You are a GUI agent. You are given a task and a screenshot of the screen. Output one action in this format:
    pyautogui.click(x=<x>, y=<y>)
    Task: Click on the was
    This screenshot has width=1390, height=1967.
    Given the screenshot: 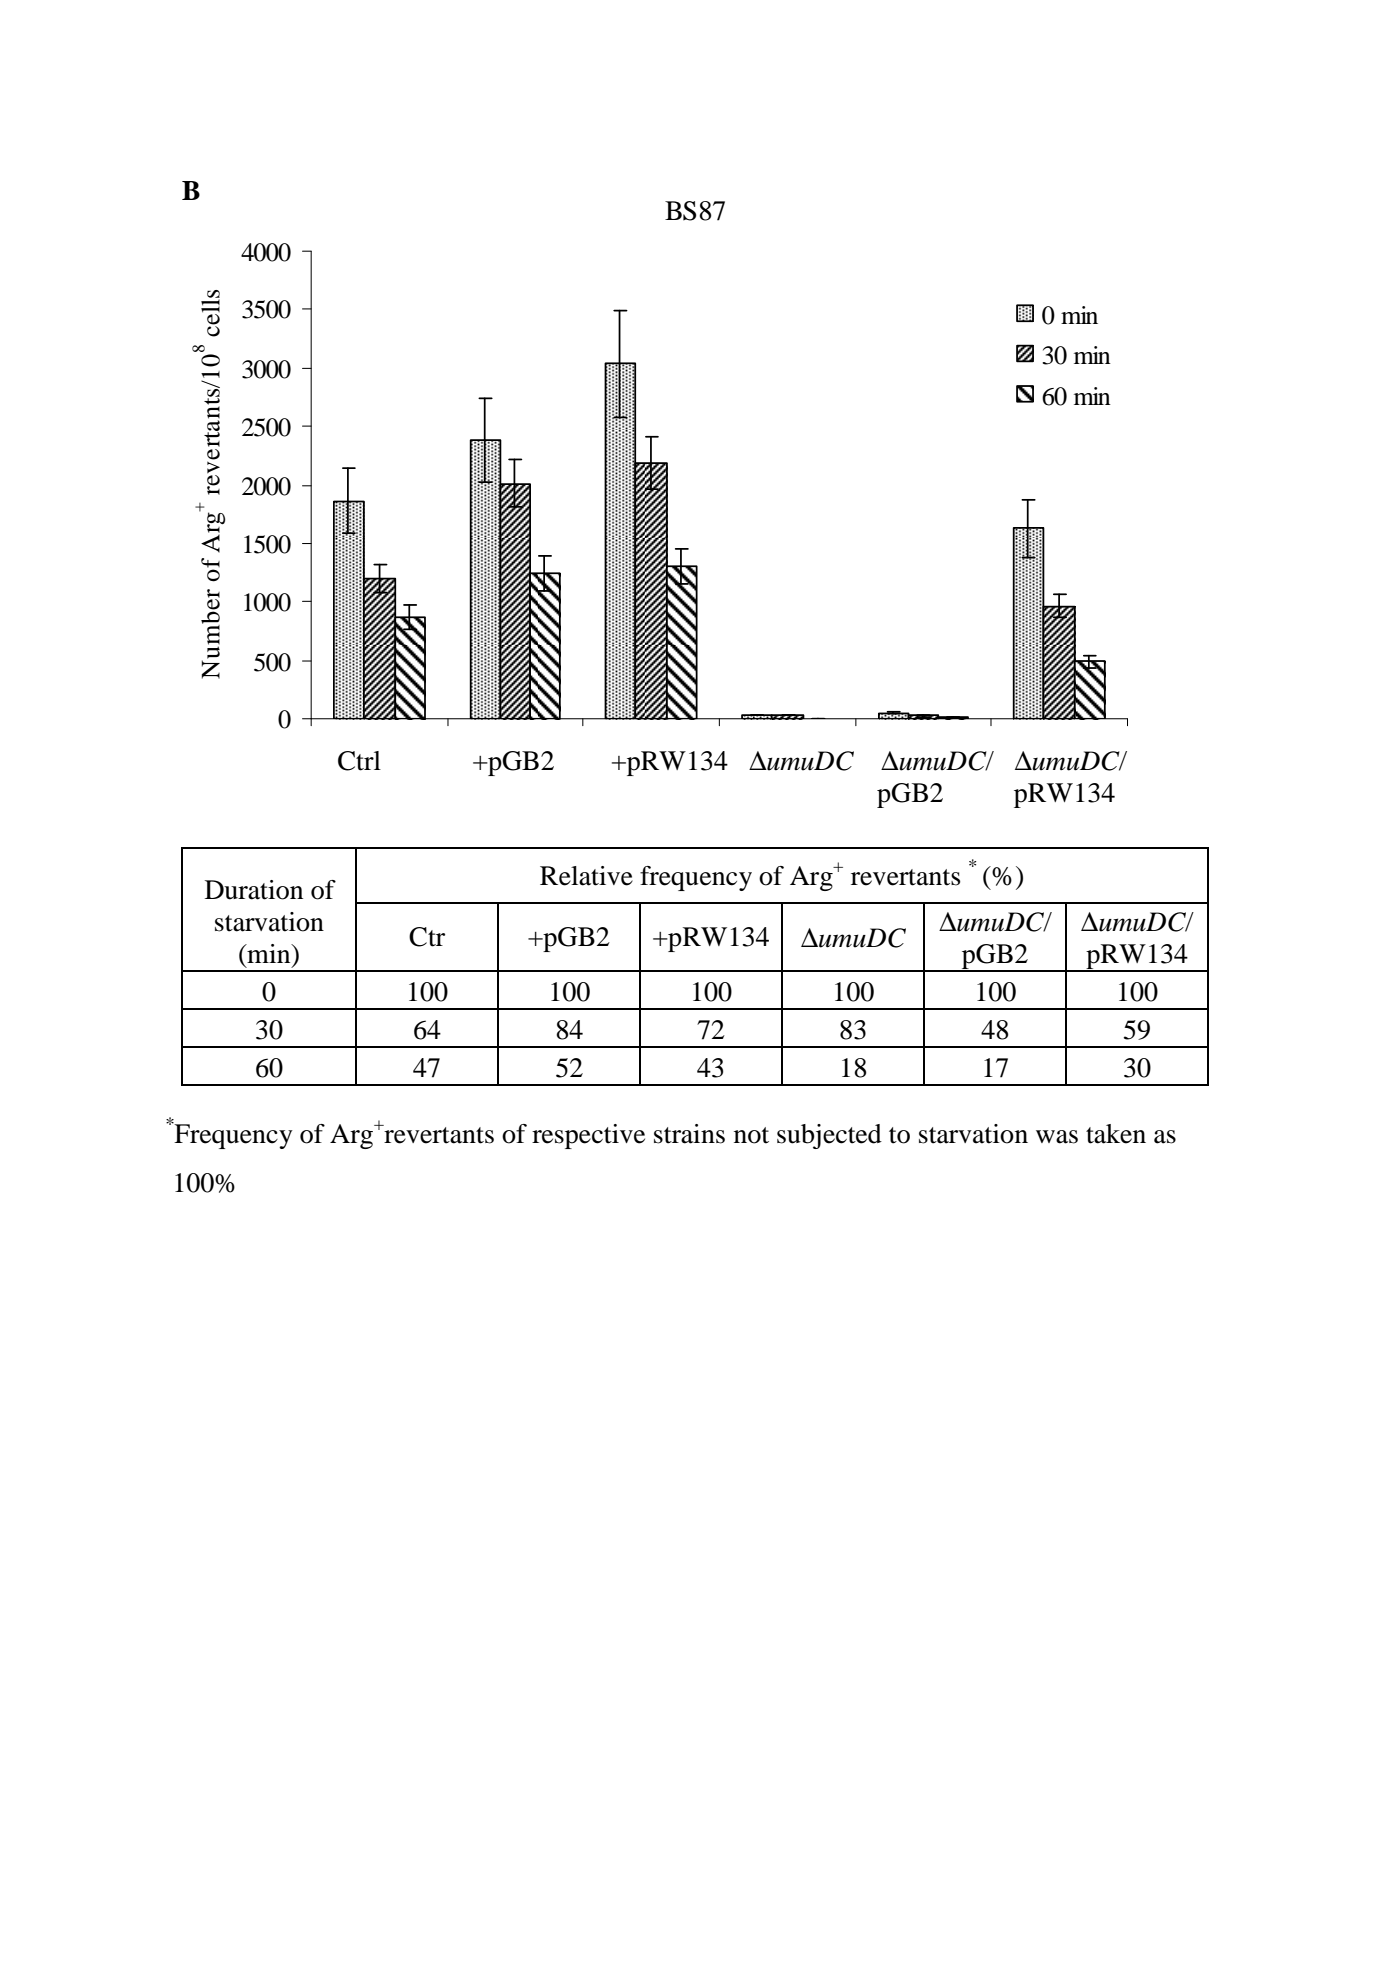 What is the action you would take?
    pyautogui.click(x=1057, y=1137)
